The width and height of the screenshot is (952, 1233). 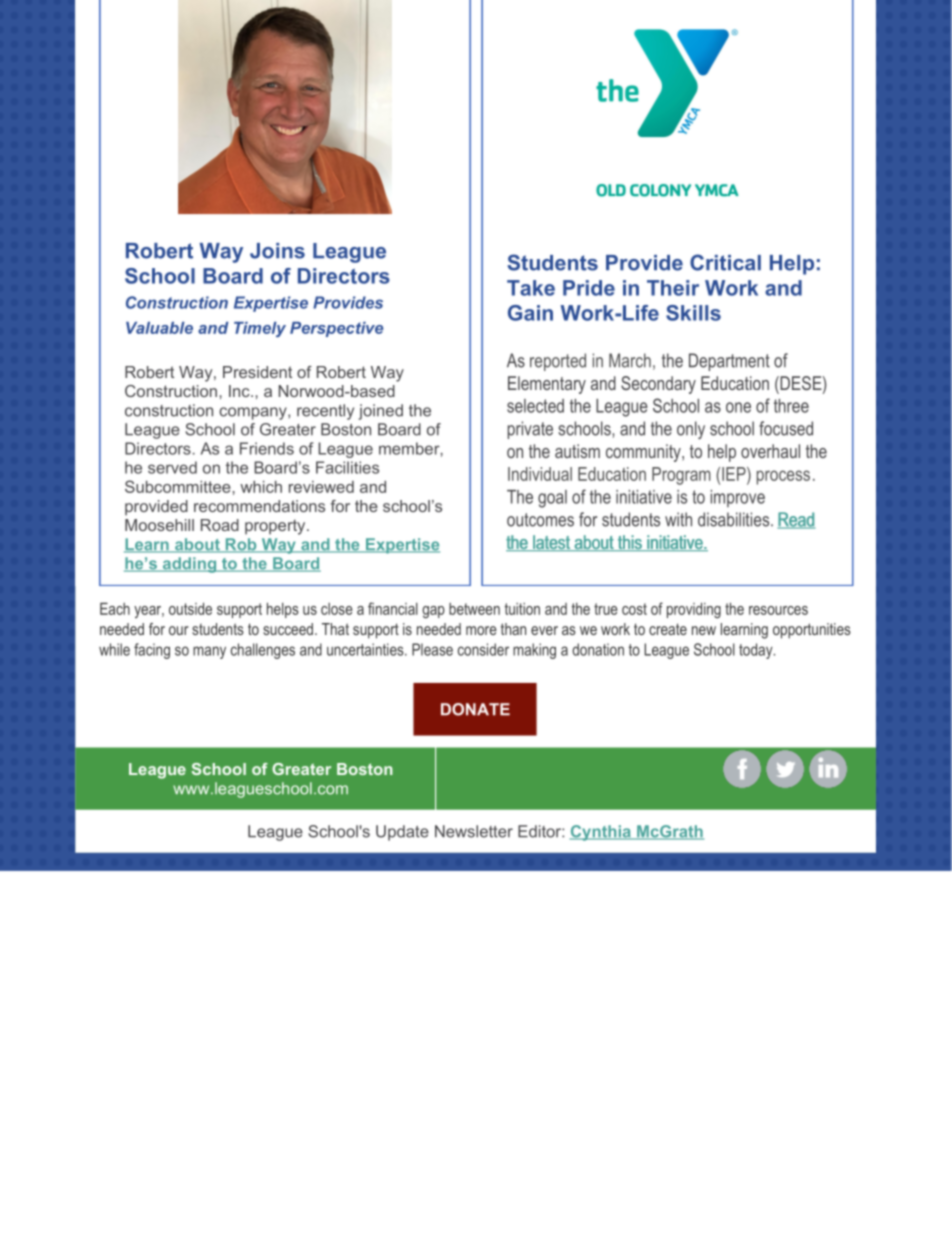 I want to click on Newsletter, so click(x=474, y=831).
